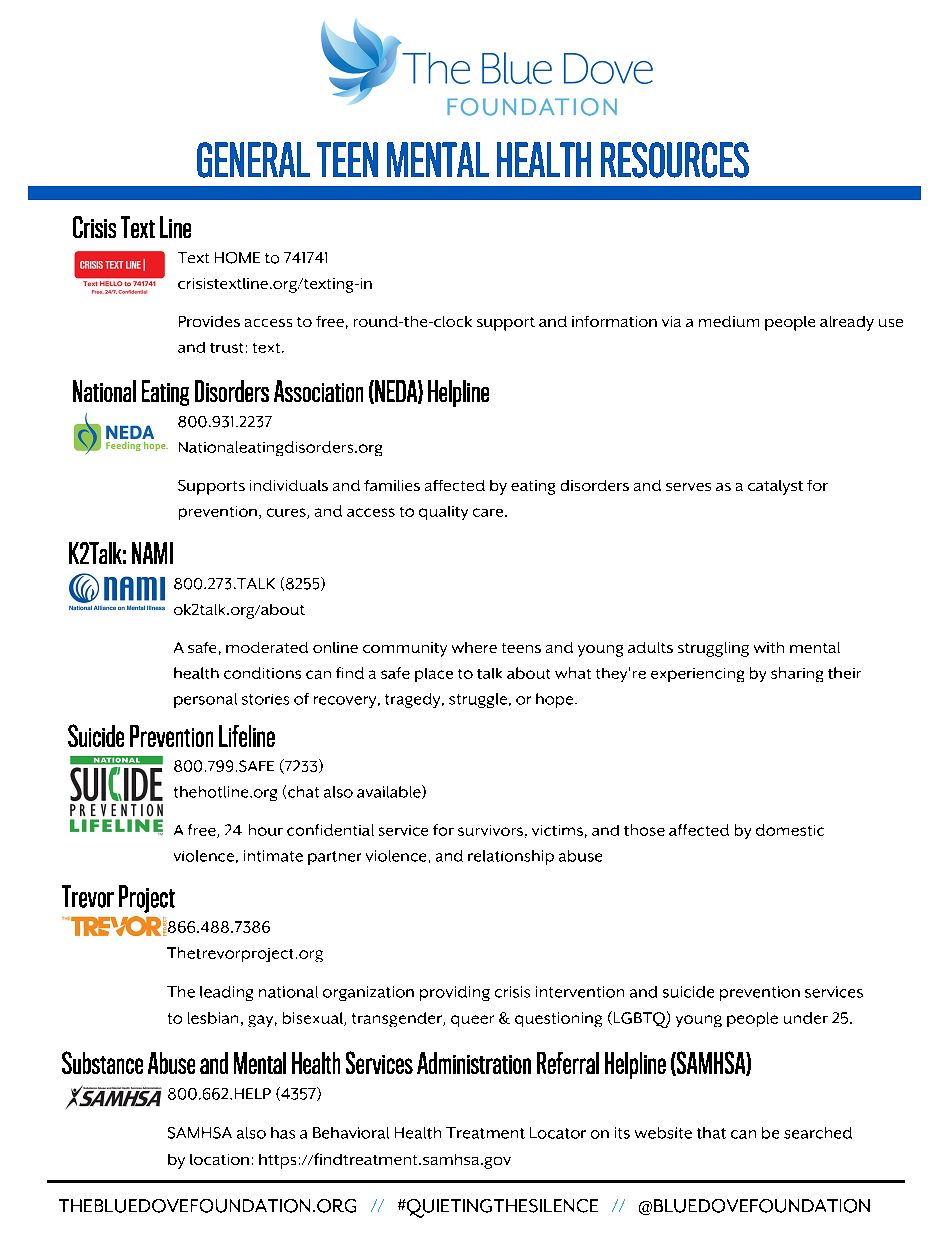 Image resolution: width=952 pixels, height=1233 pixels. I want to click on teens, so click(521, 648).
